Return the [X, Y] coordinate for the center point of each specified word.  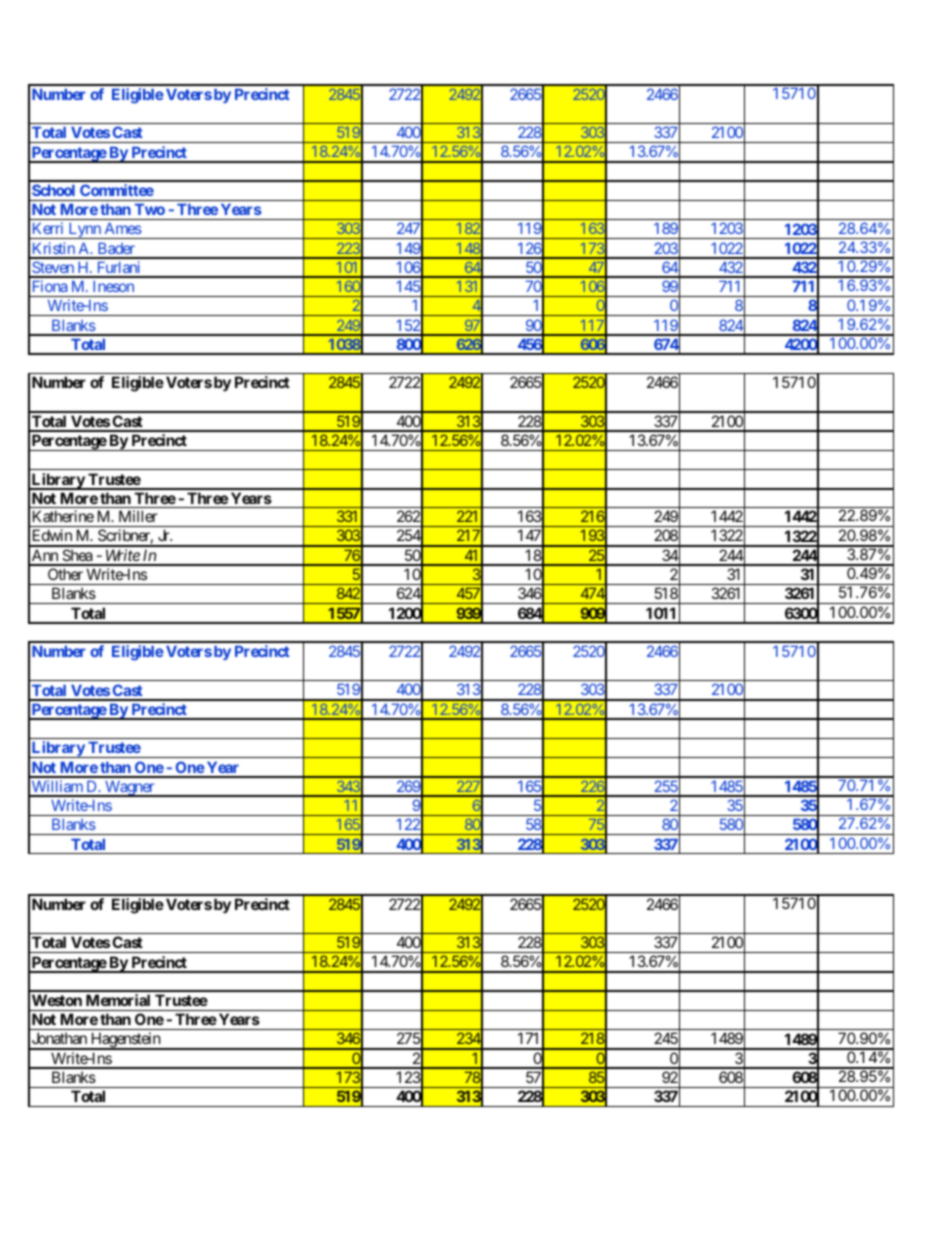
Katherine [63, 516]
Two [150, 209]
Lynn [84, 231]
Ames [123, 228]
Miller [138, 516]
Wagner [130, 789]
